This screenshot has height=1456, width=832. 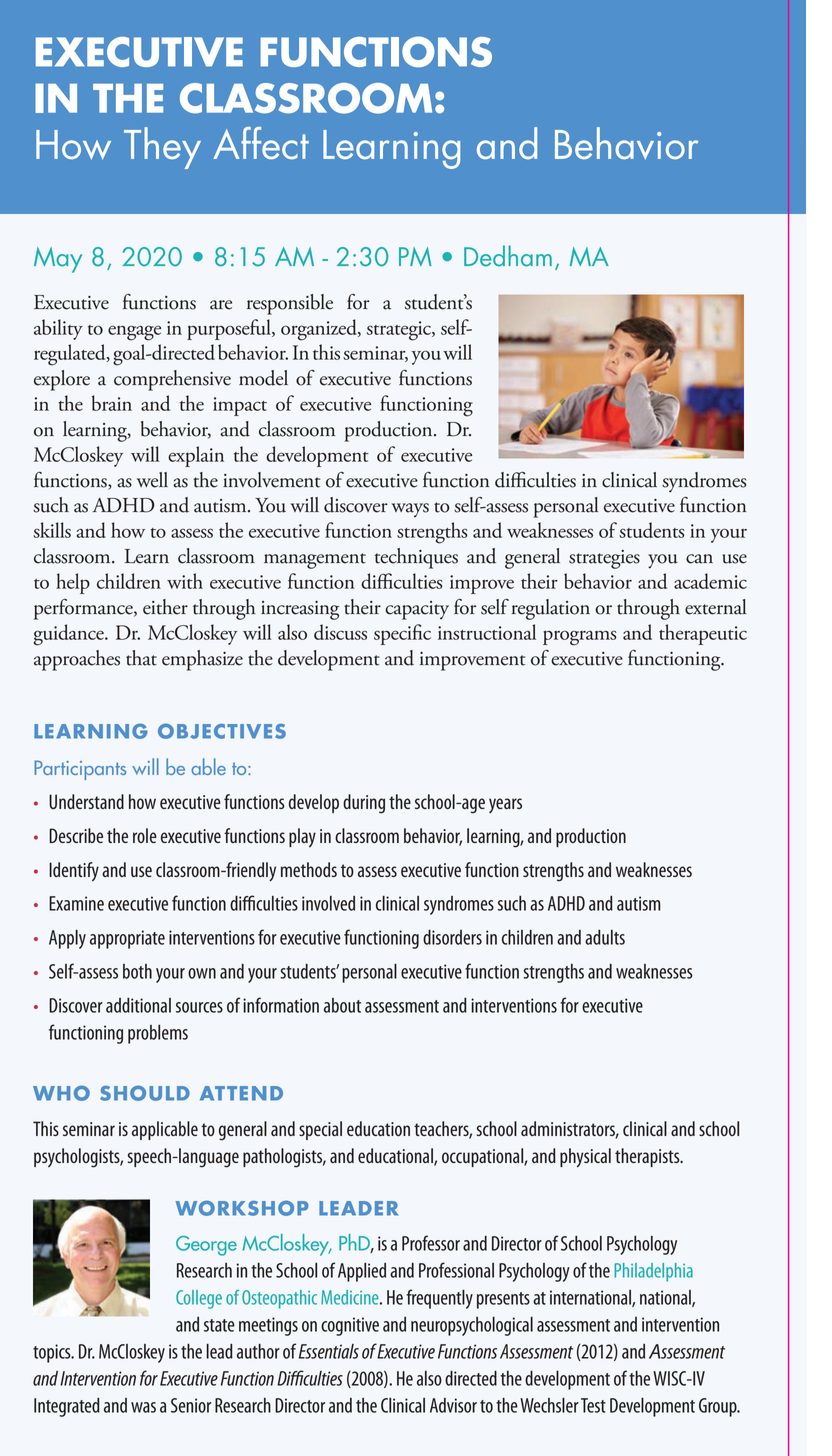 I want to click on about, so click(x=342, y=1005).
